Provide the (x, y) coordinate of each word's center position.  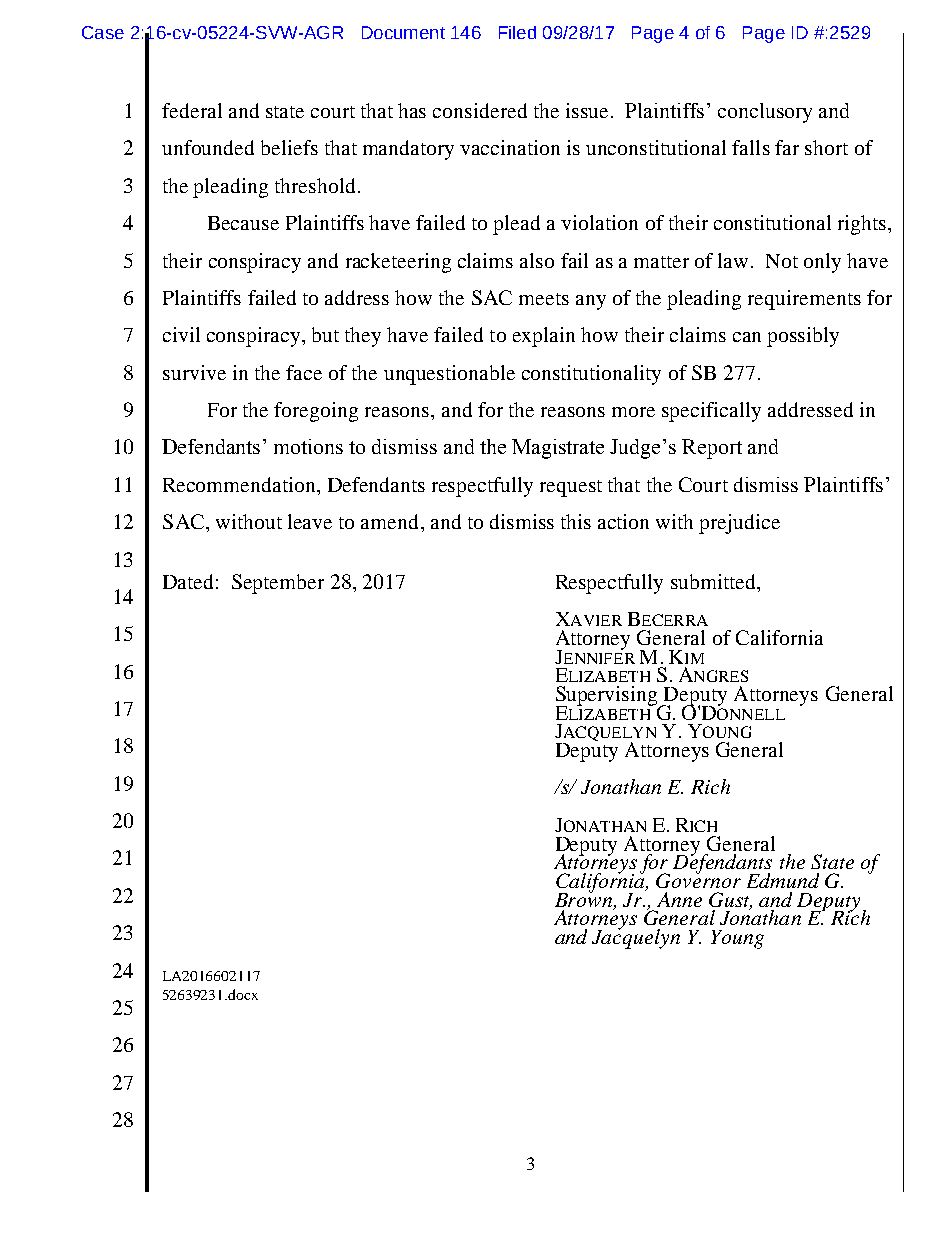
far (787, 147)
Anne (679, 899)
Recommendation (240, 484)
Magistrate (558, 449)
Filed (517, 32)
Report (712, 449)
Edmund (783, 880)
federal (192, 110)
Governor (698, 879)
